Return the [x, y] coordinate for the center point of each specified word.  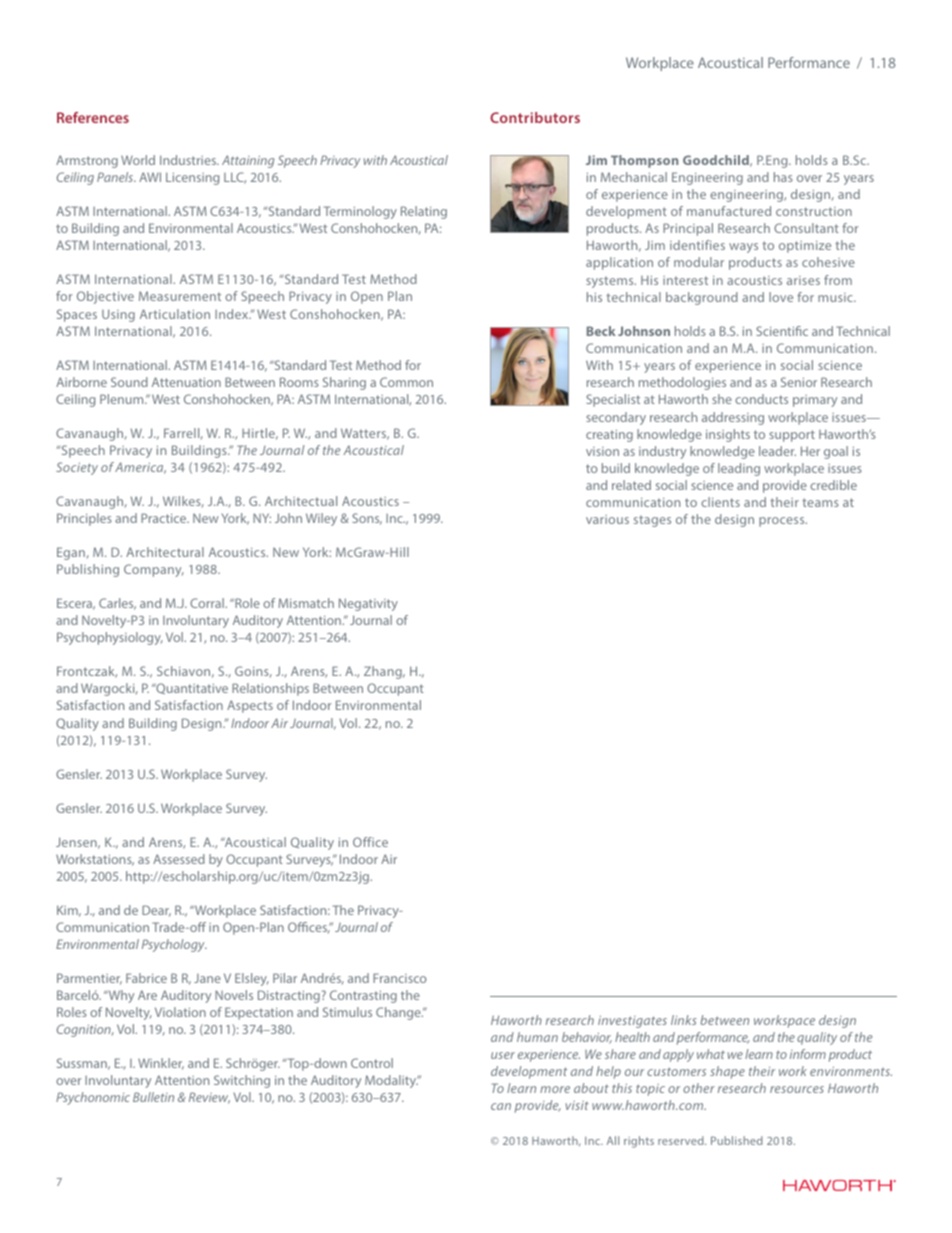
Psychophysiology [110, 638]
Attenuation [186, 382]
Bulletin [153, 1097]
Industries [189, 160]
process [783, 522]
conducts [761, 399]
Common [406, 382]
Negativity [368, 604]
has [783, 177]
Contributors [535, 117]
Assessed [179, 859]
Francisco [400, 978]
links [684, 1020]
